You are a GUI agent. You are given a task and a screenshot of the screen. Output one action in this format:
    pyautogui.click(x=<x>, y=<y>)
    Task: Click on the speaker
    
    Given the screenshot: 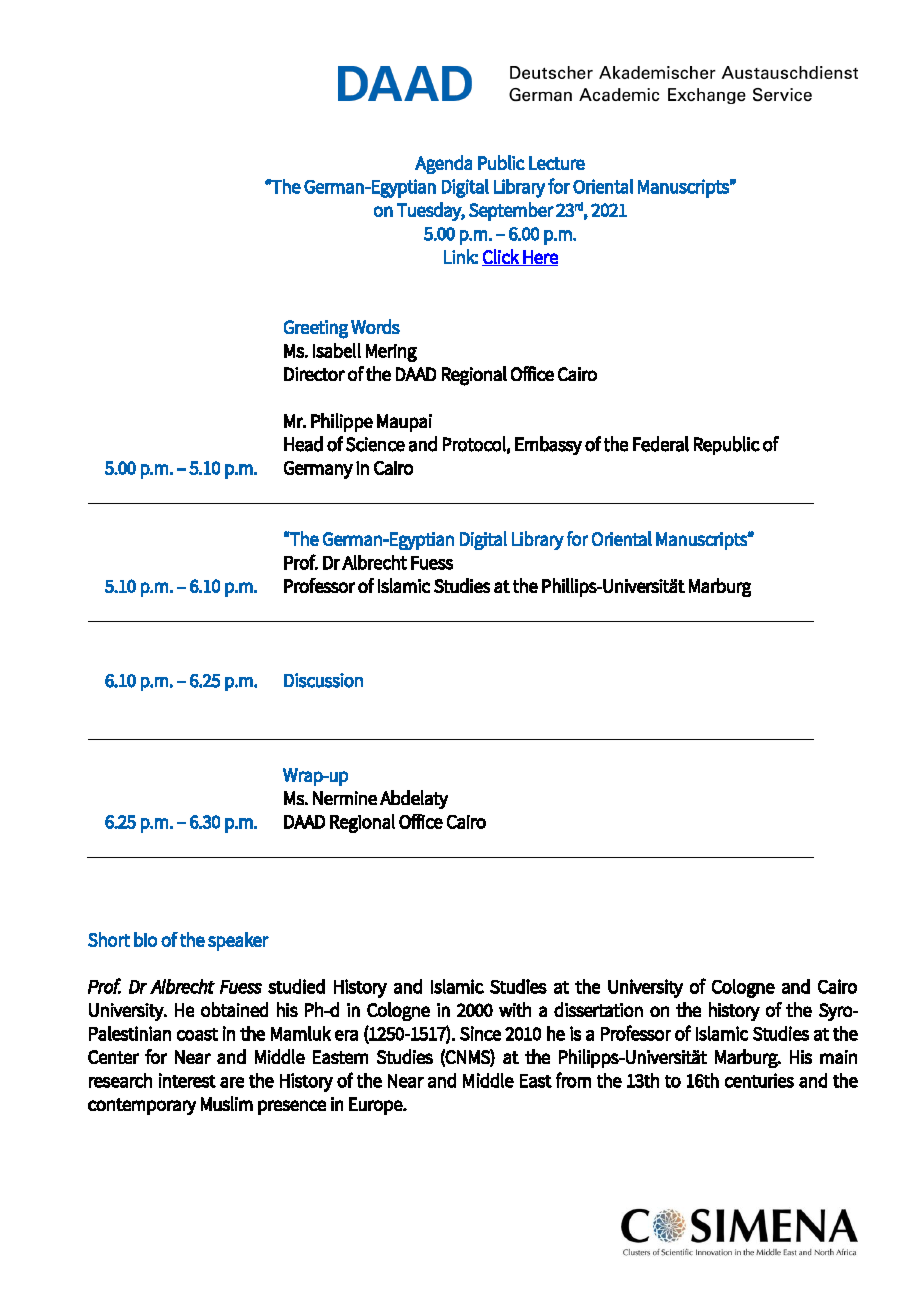 What is the action you would take?
    pyautogui.click(x=238, y=941)
